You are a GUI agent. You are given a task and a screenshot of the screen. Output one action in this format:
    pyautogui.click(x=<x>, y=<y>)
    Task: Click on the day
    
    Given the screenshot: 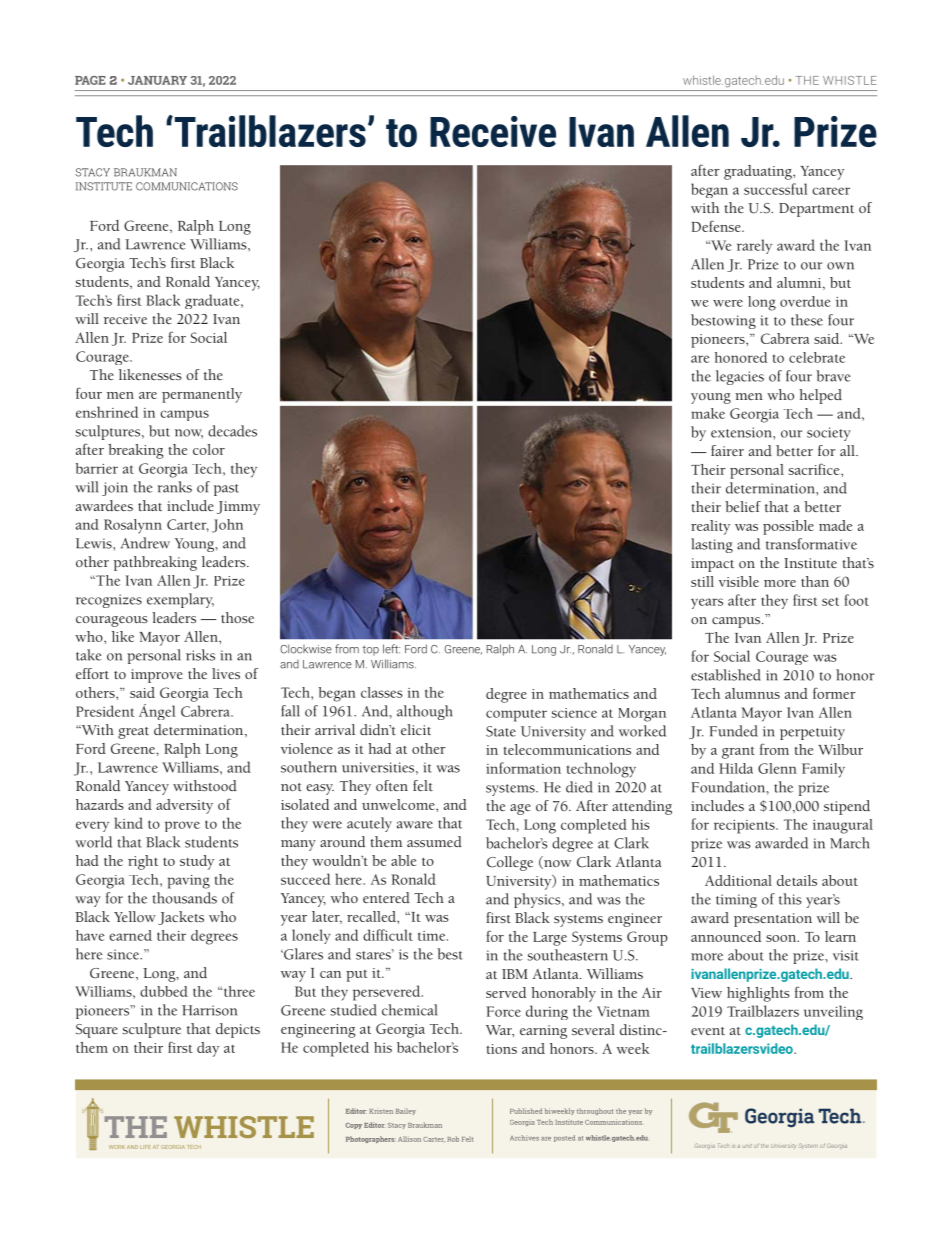 What is the action you would take?
    pyautogui.click(x=208, y=1049)
